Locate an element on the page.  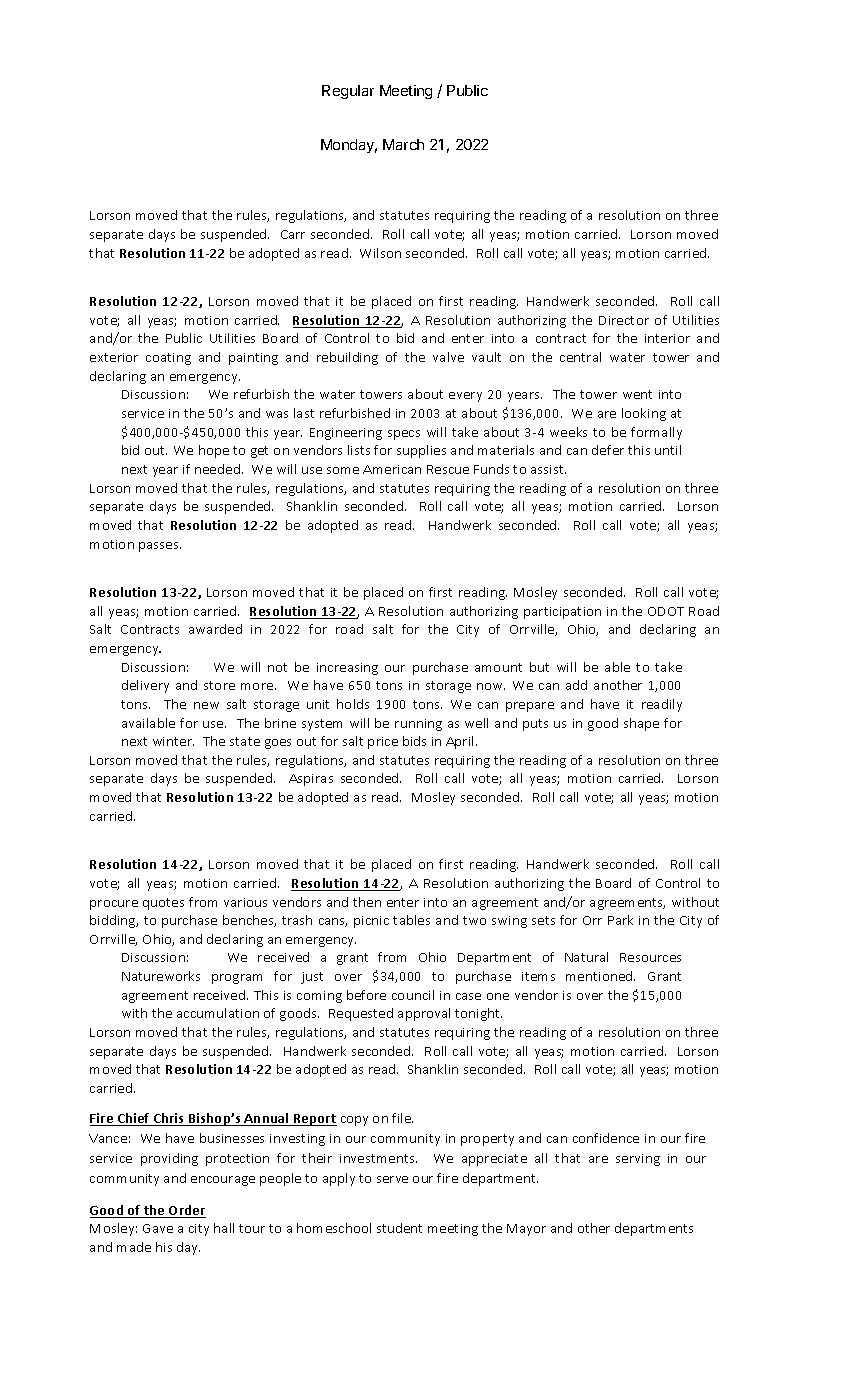
Regular is located at coordinates (348, 92).
